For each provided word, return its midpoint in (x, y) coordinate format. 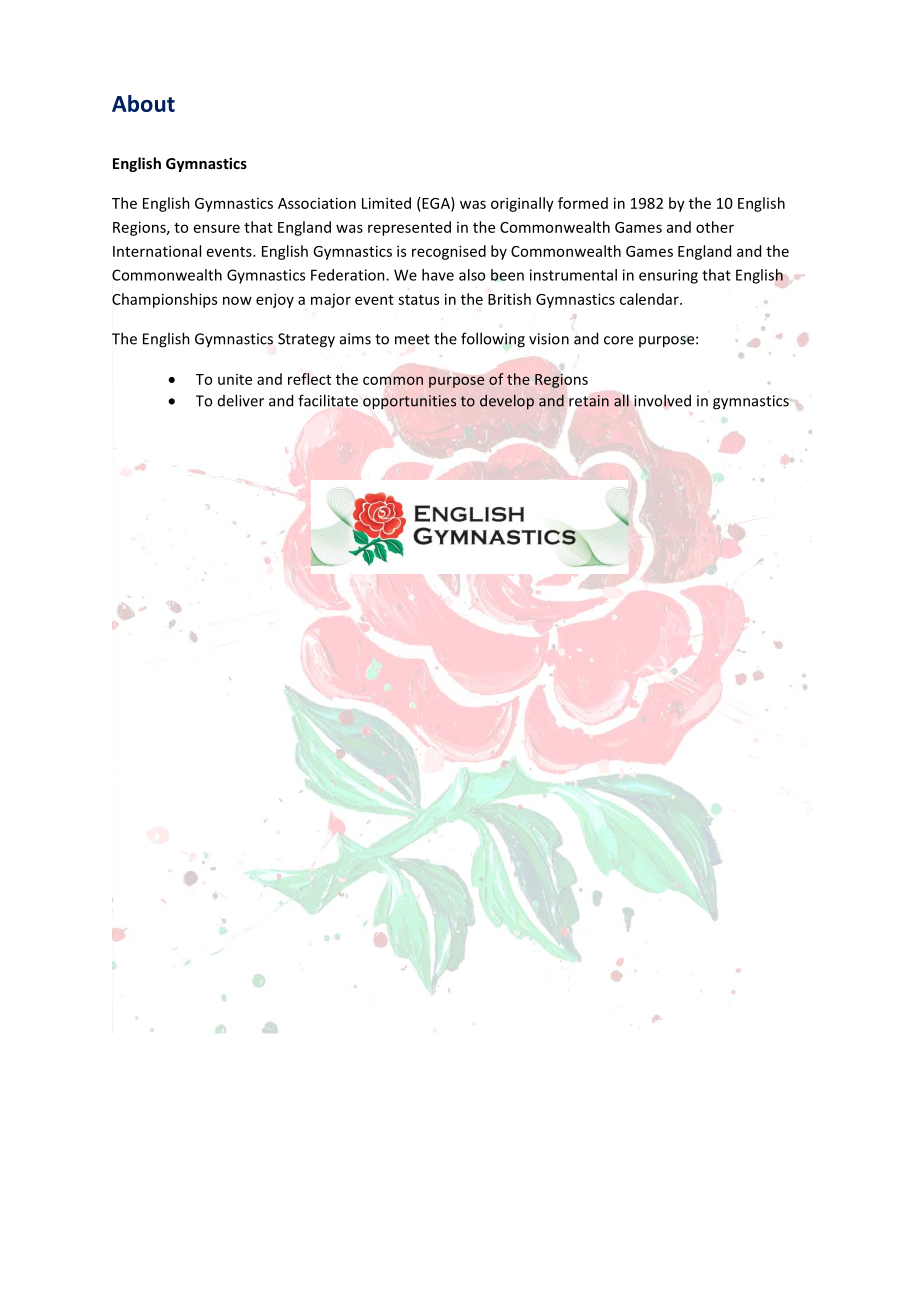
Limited (386, 203)
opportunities (409, 402)
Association (317, 203)
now (237, 300)
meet (412, 339)
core (618, 340)
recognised (449, 252)
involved (662, 400)
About (143, 103)
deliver (241, 400)
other (715, 227)
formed (583, 203)
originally (522, 204)
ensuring (668, 276)
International (157, 251)
